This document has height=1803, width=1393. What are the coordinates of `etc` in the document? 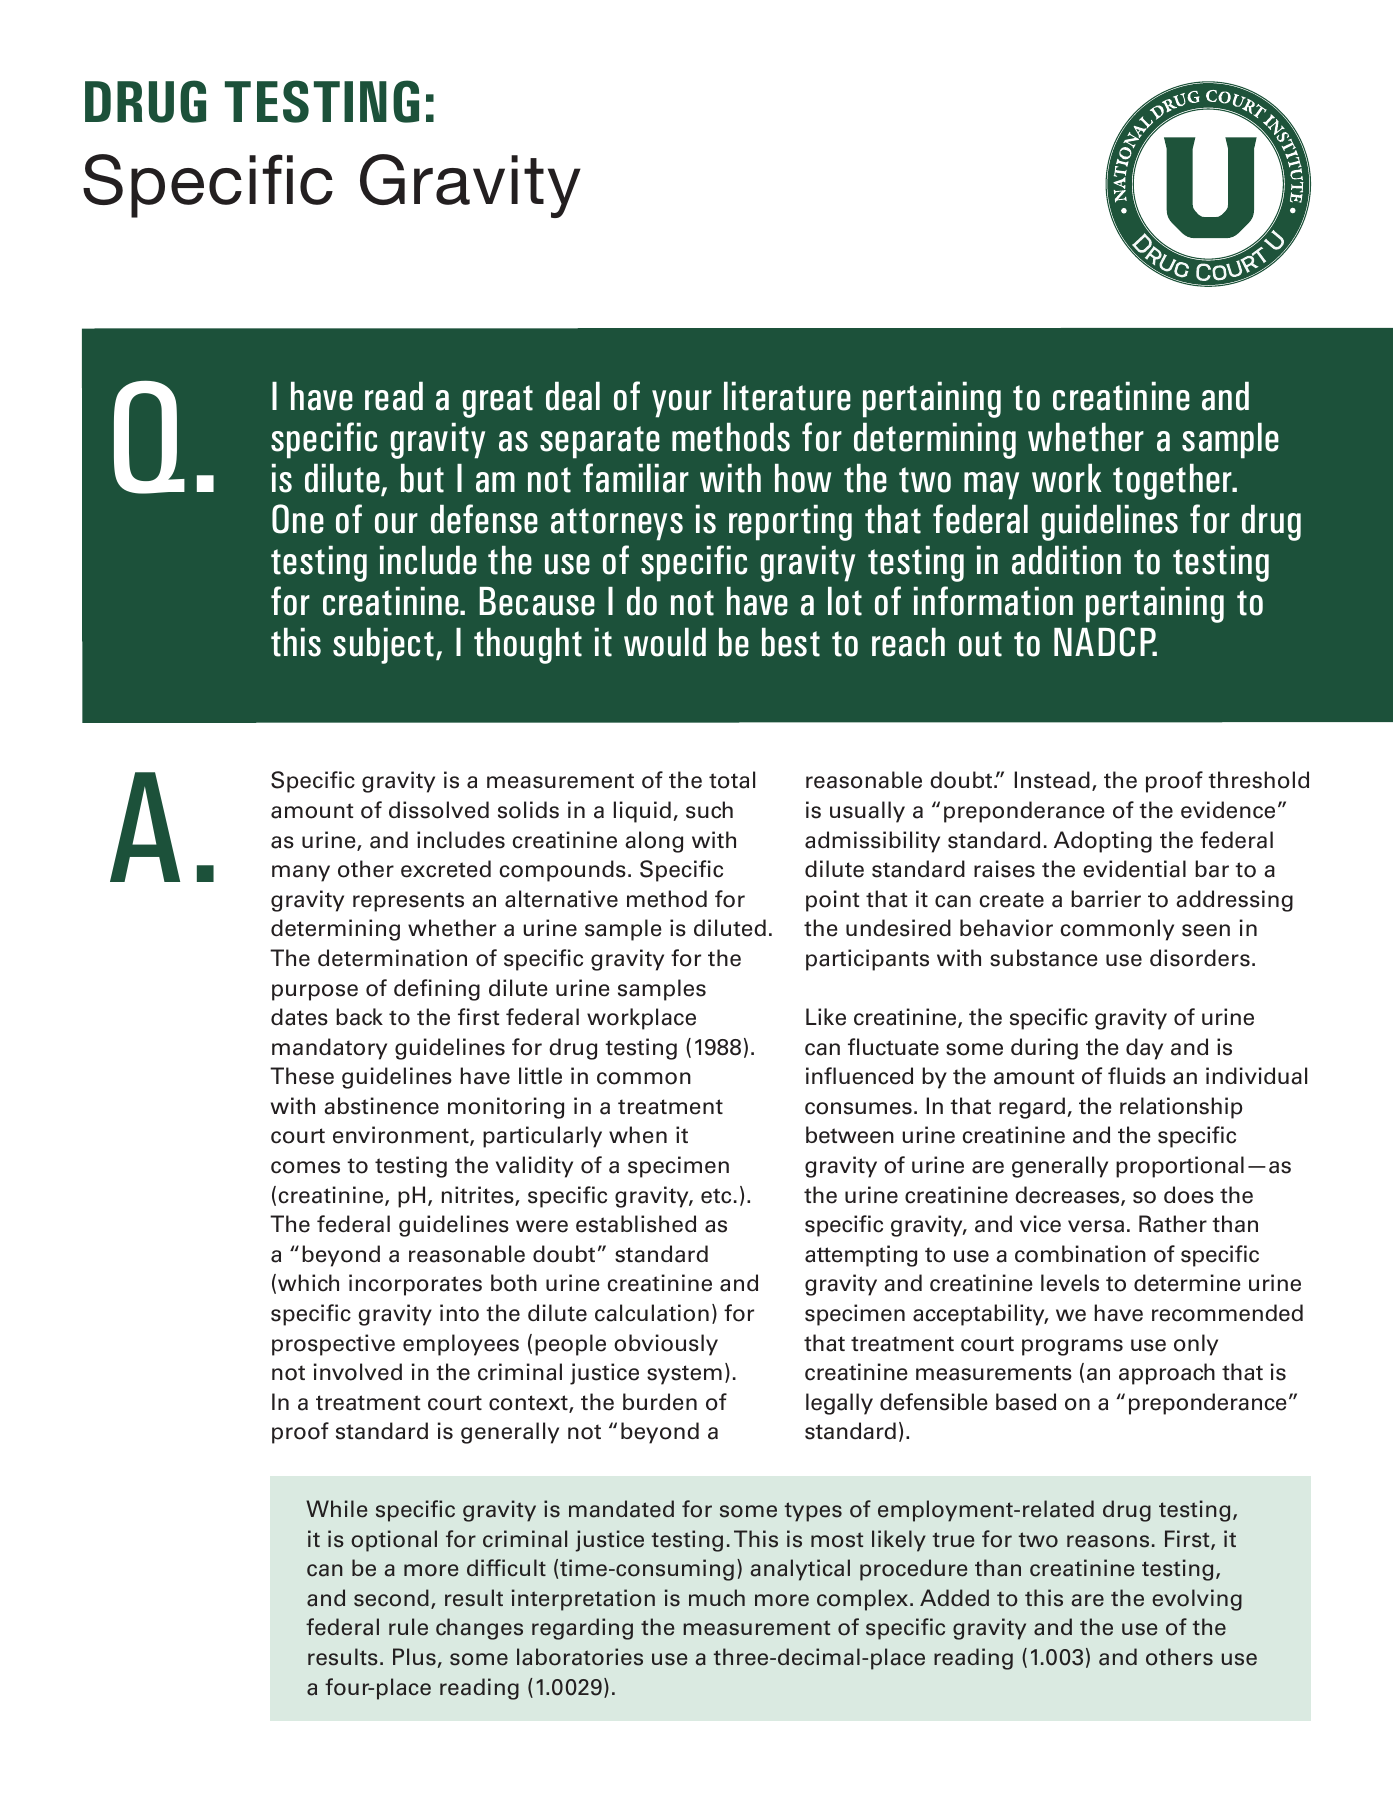 It's located at (716, 1196).
